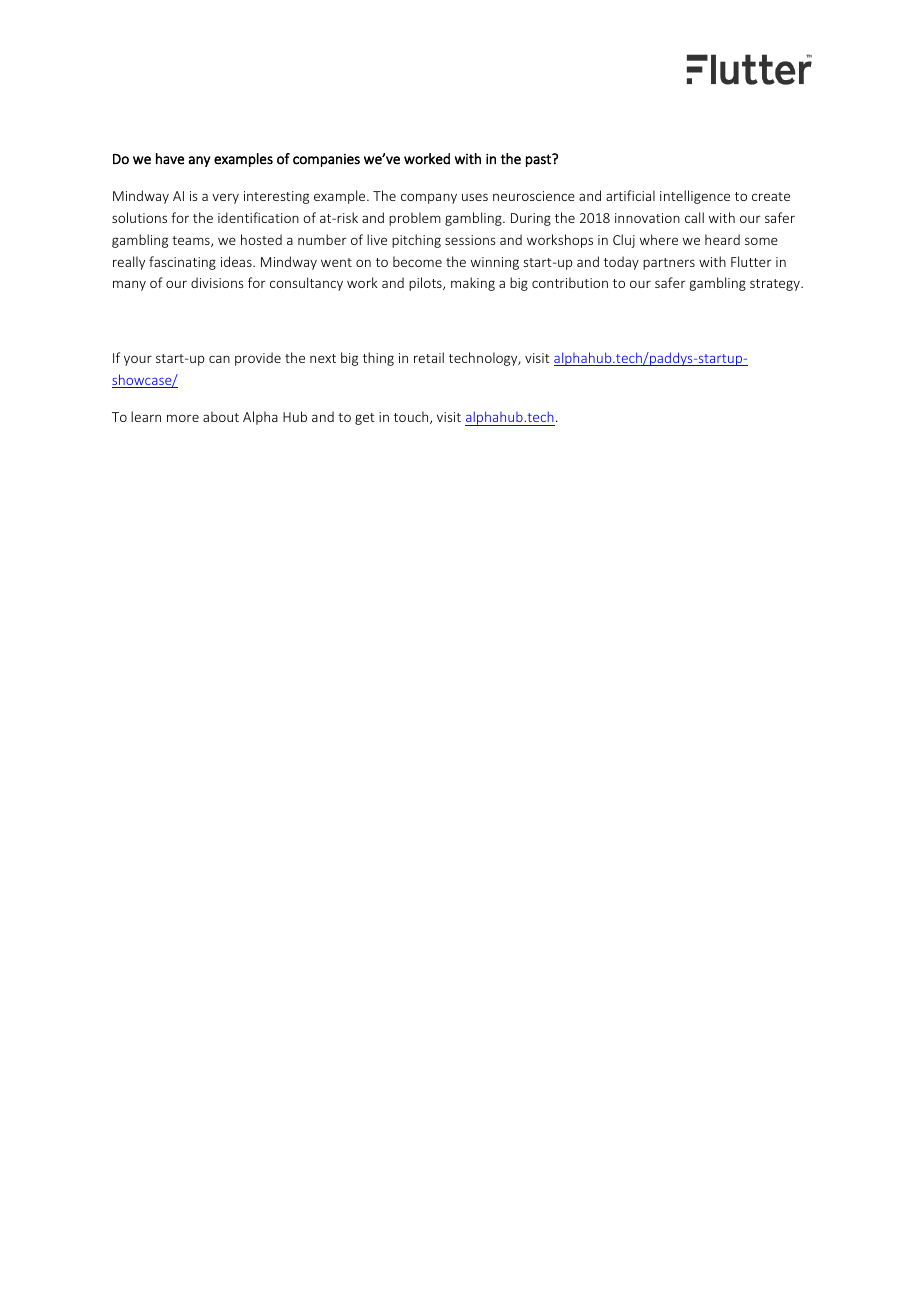  I want to click on divisions, so click(217, 282).
